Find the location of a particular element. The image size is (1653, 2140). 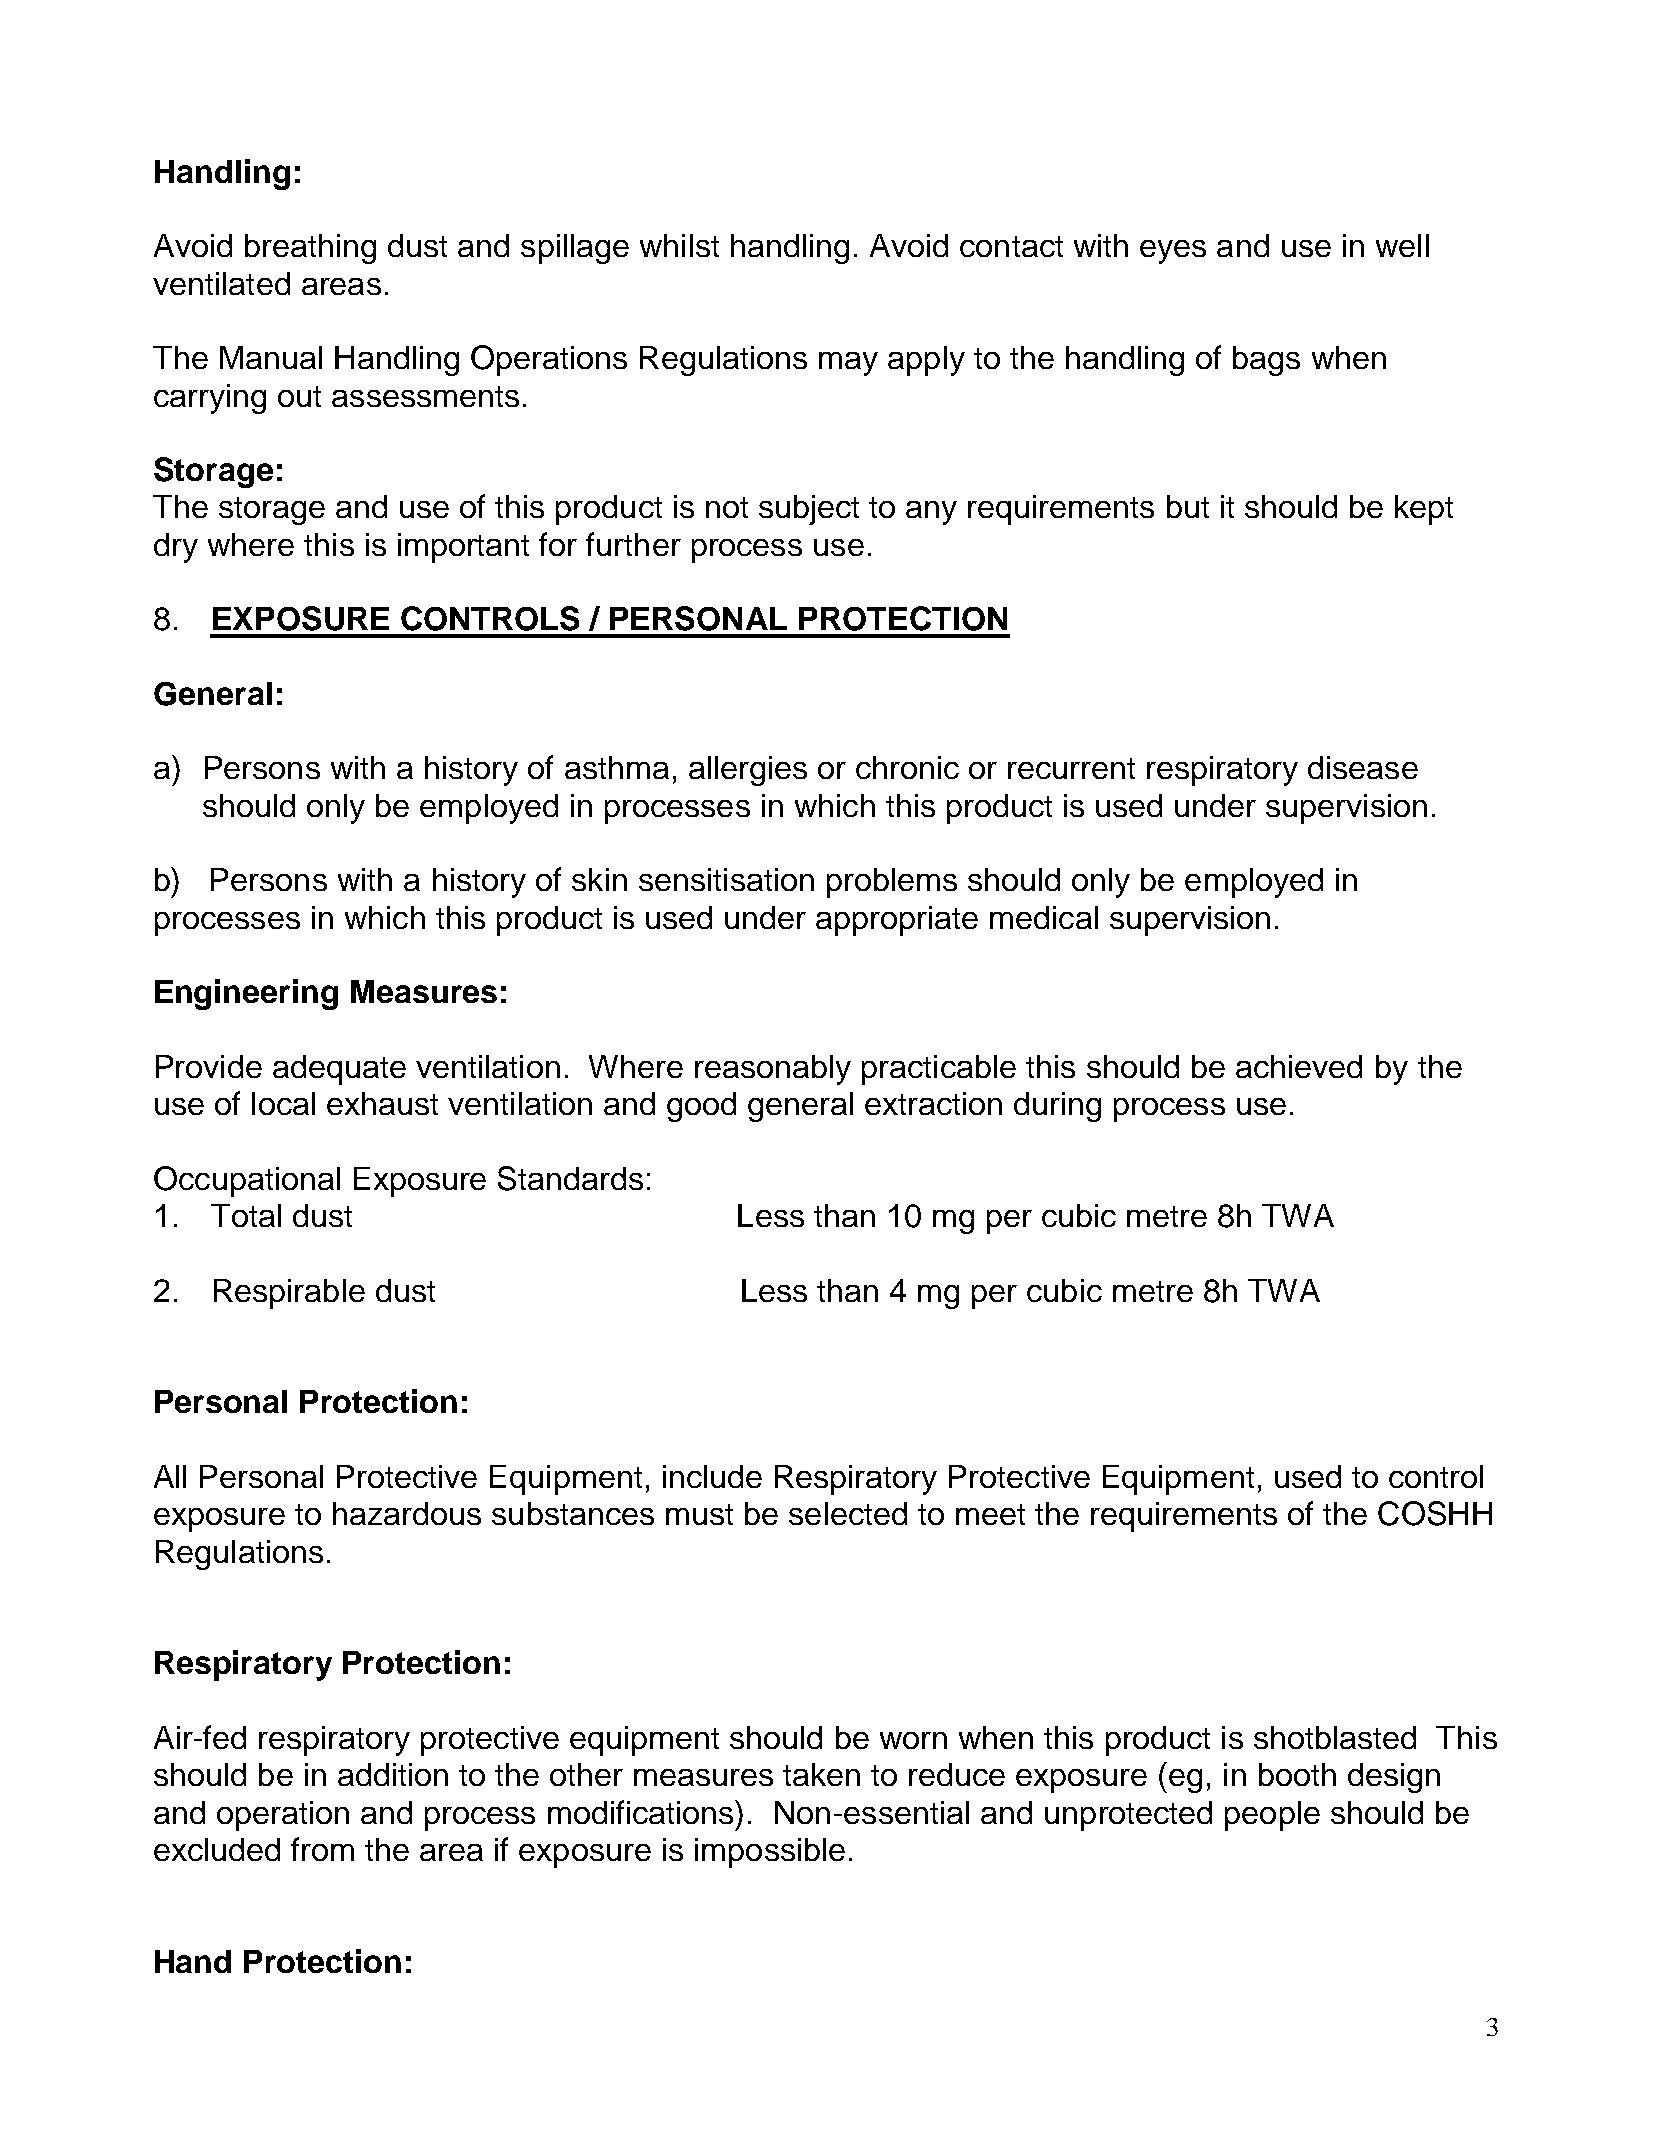

but is located at coordinates (1188, 506).
